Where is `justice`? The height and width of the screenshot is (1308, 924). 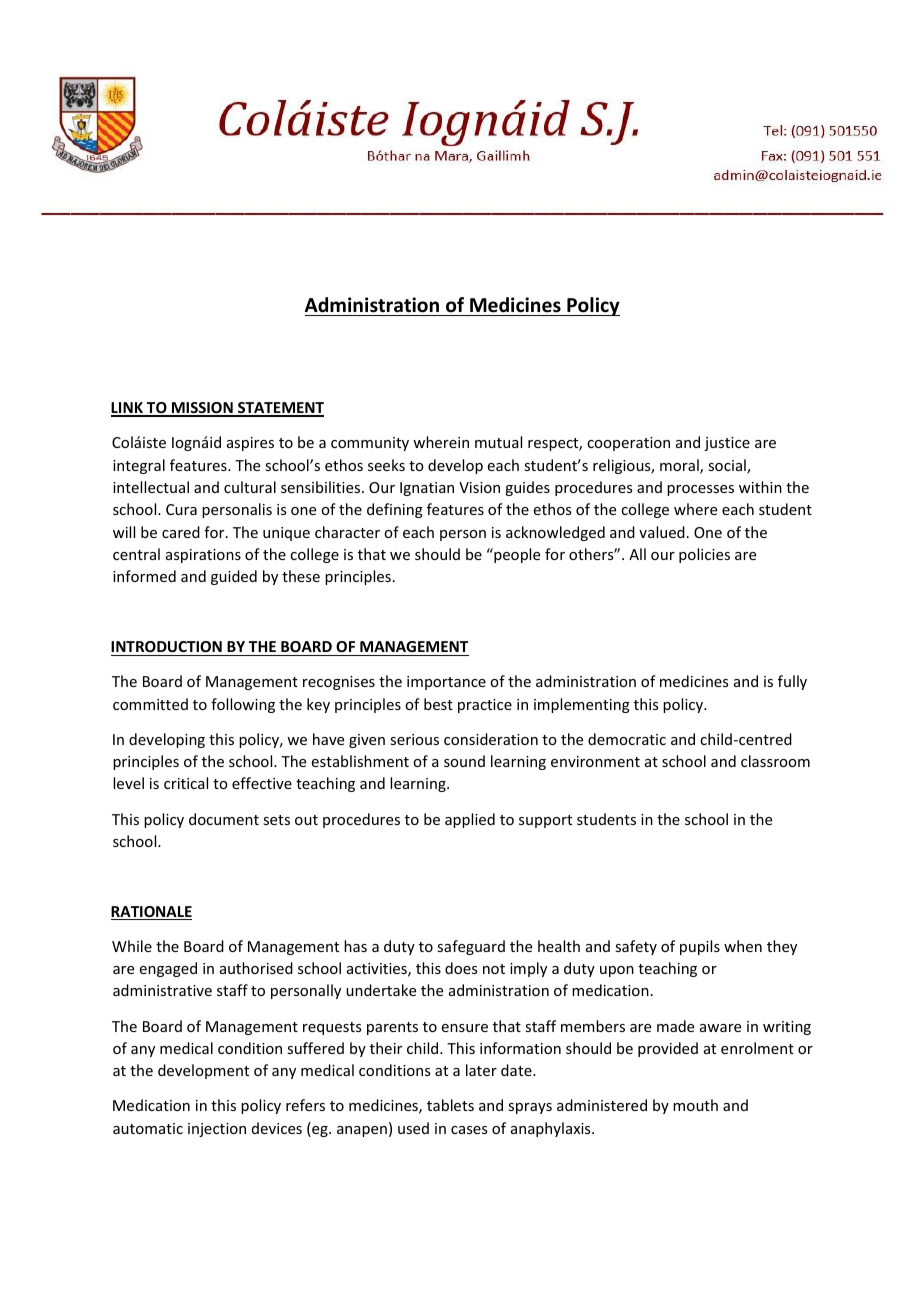 justice is located at coordinates (727, 444).
